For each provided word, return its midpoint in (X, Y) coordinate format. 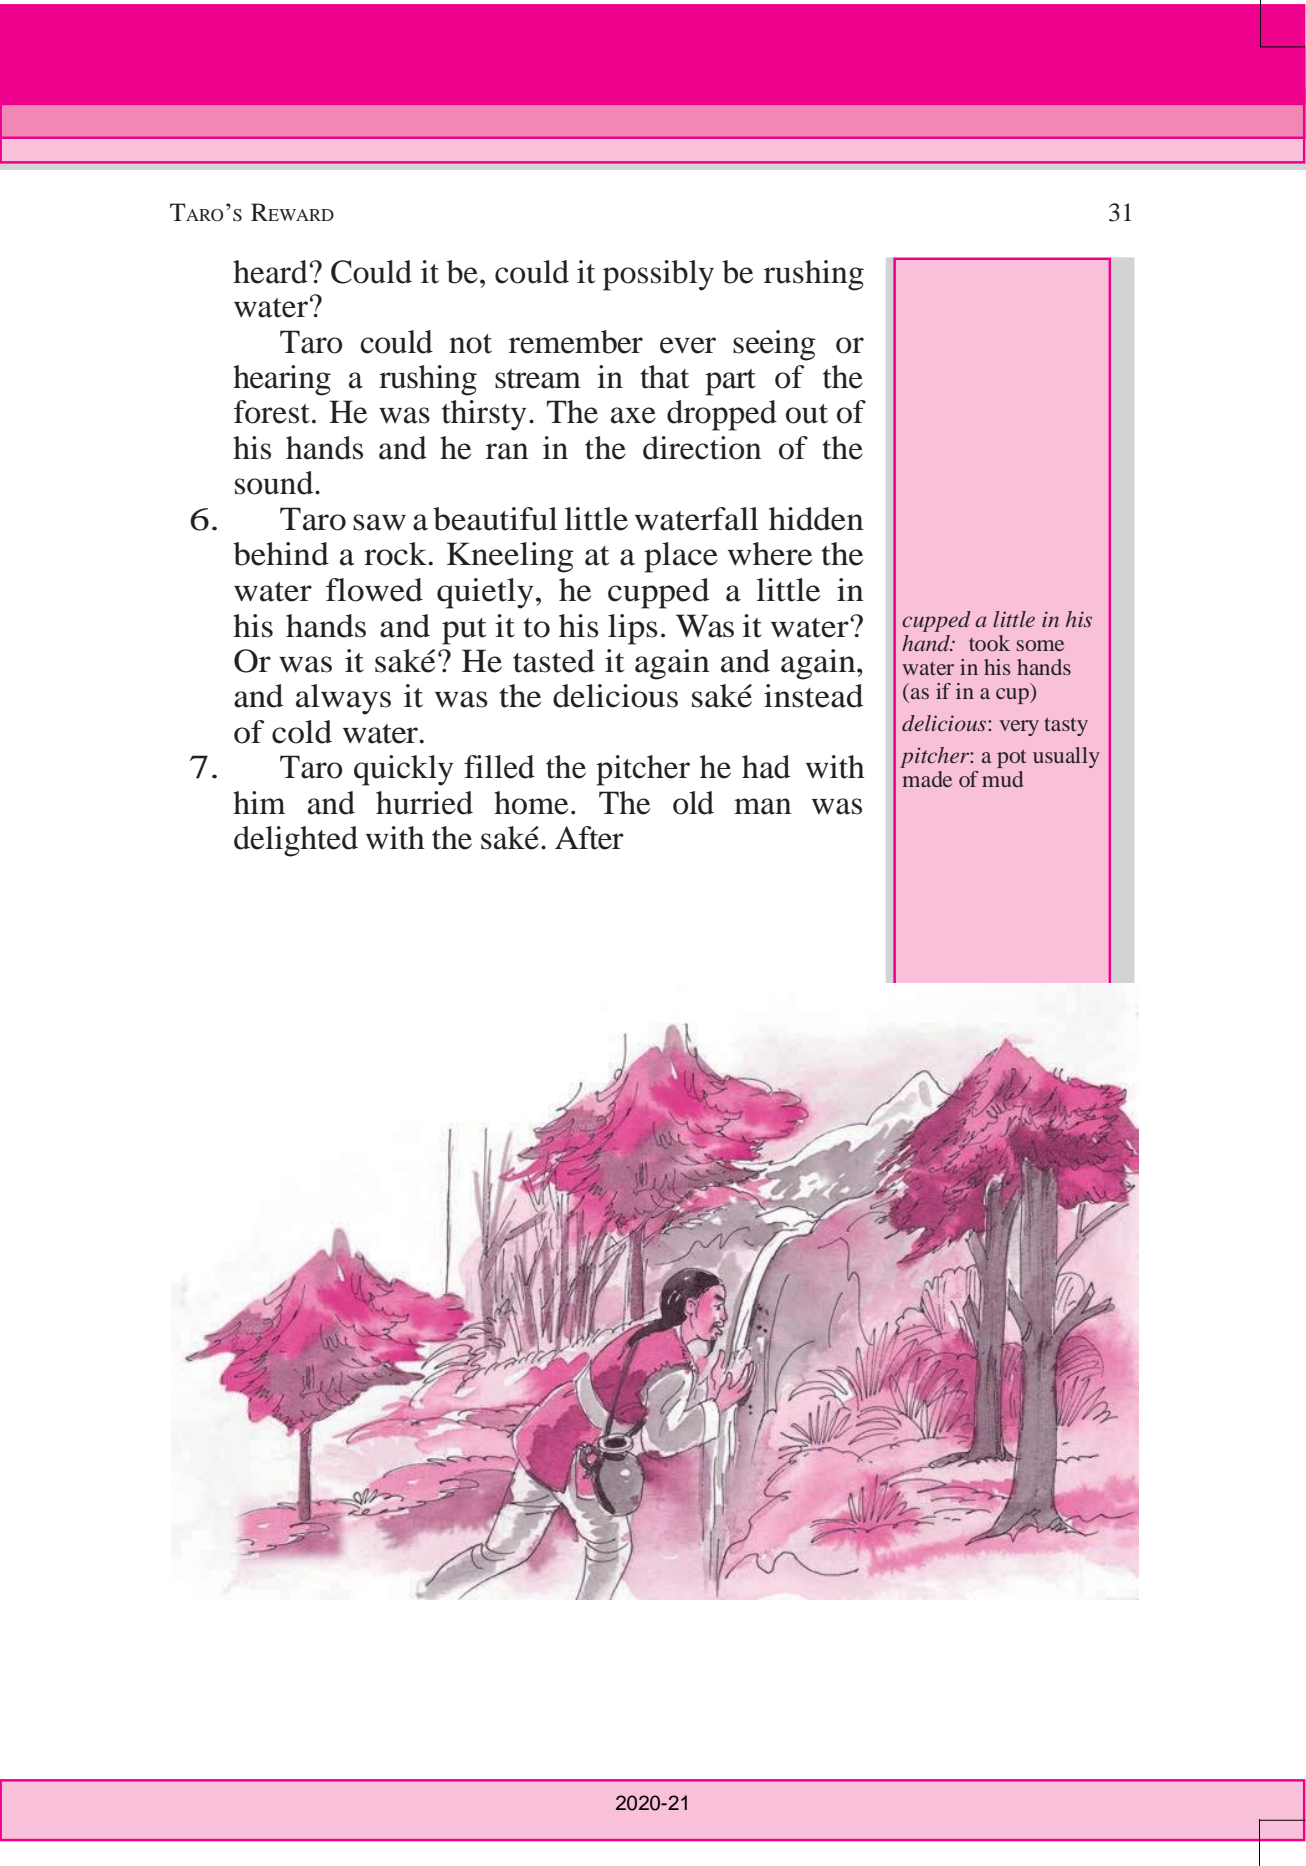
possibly (658, 275)
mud (1002, 779)
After (589, 838)
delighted (296, 841)
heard (270, 272)
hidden (816, 519)
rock (396, 554)
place (681, 557)
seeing (774, 345)
